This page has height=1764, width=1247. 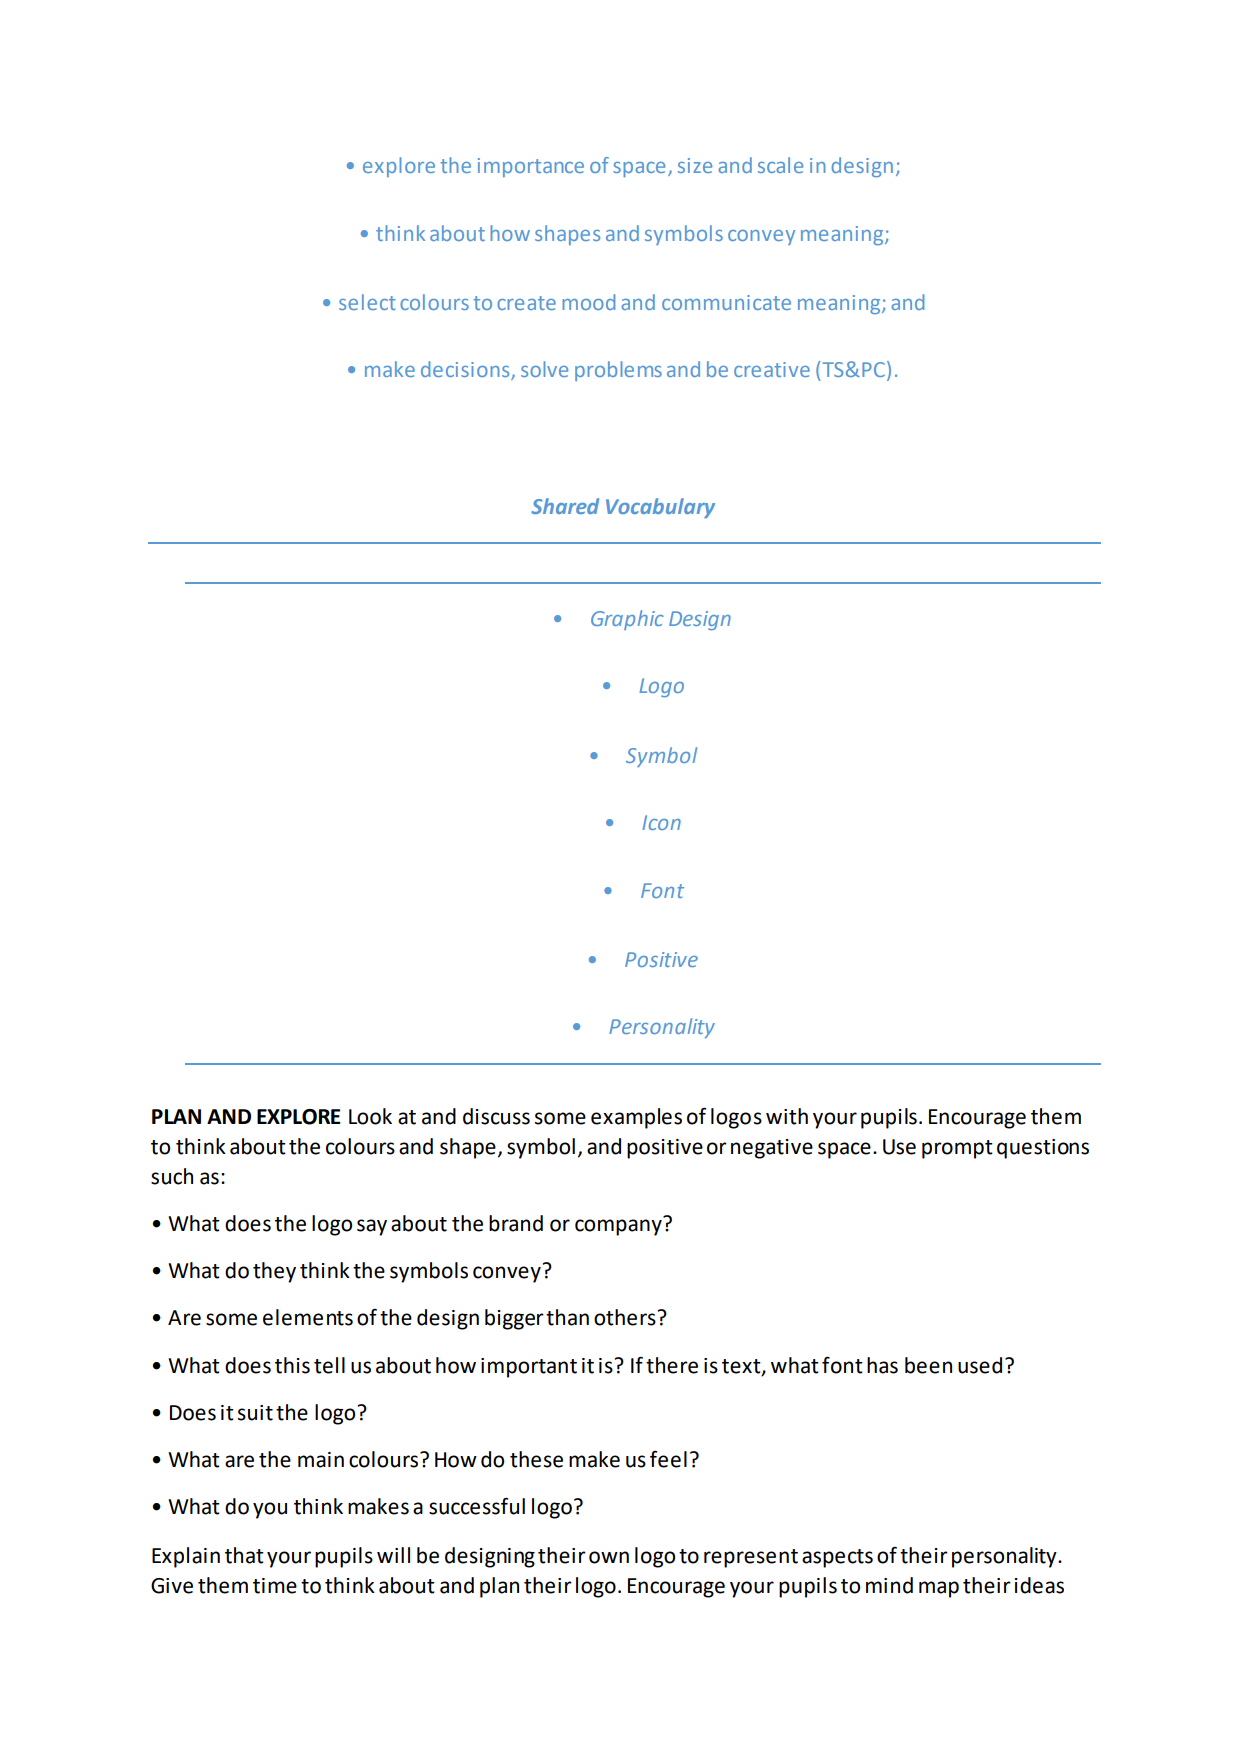 What do you see at coordinates (661, 822) in the page?
I see `Icon` at bounding box center [661, 822].
